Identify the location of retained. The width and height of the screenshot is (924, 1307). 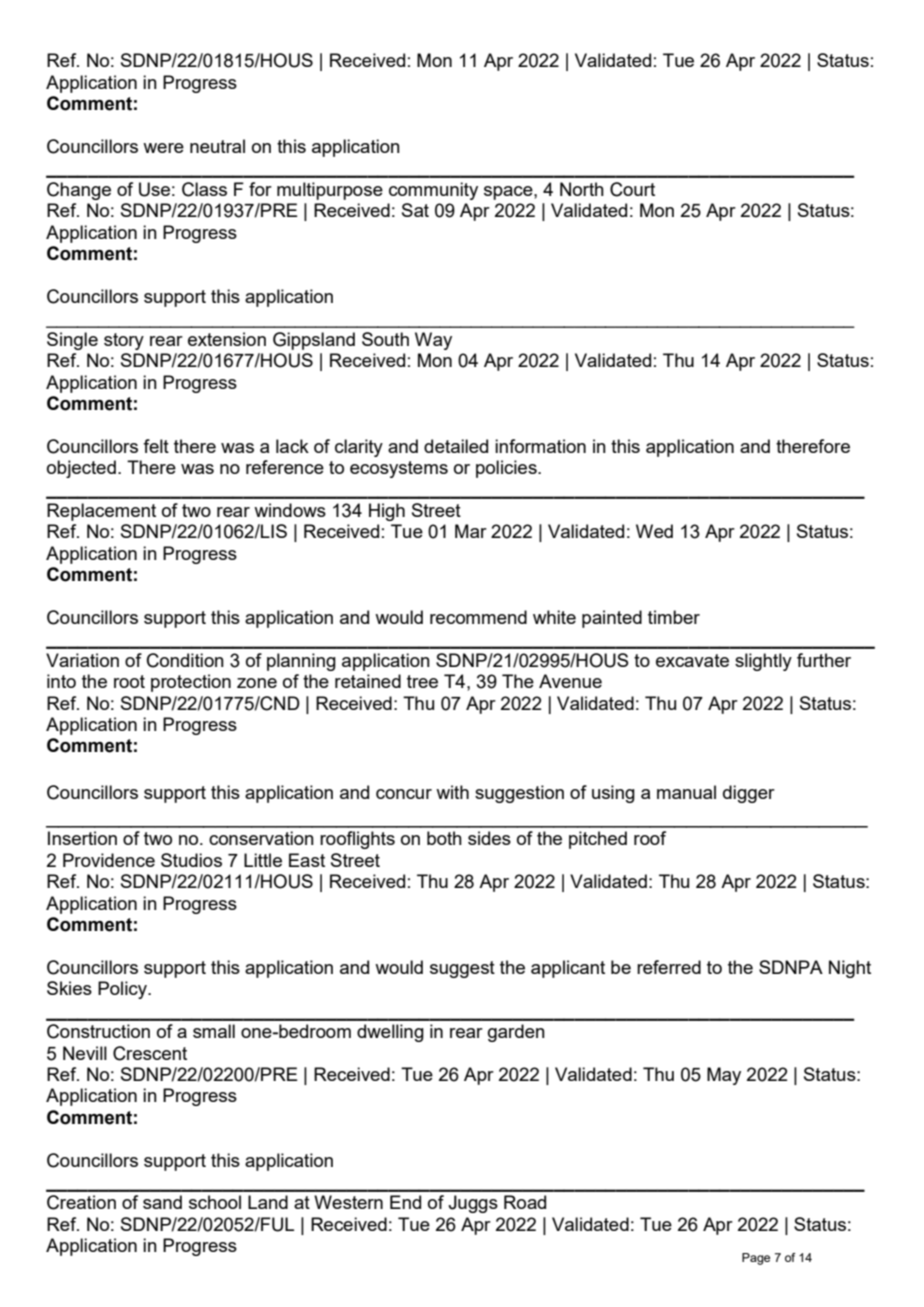
(368, 681).
